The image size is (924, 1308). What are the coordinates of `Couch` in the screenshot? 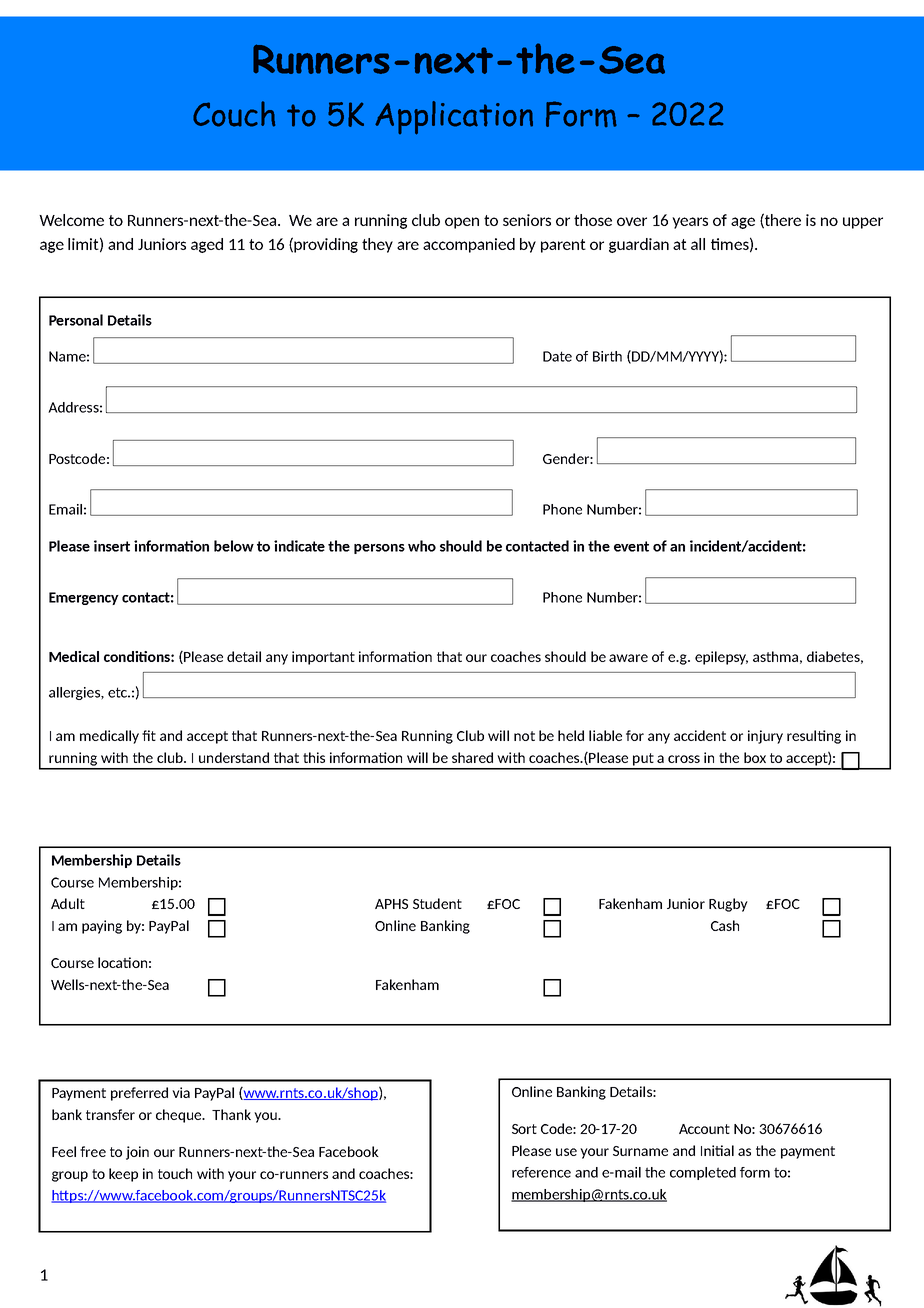 It's located at (234, 114).
